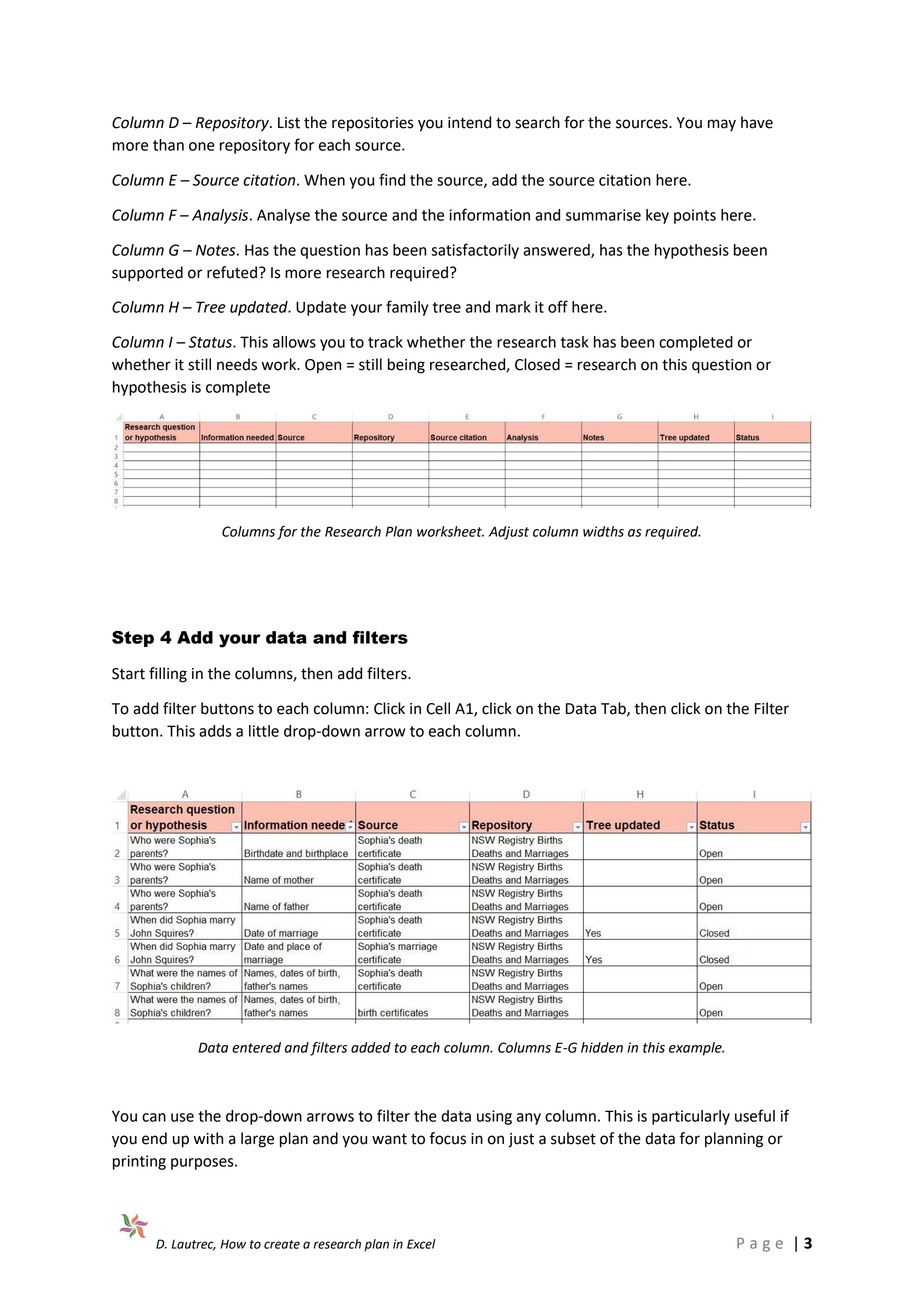 Image resolution: width=924 pixels, height=1308 pixels. What do you see at coordinates (264, 731) in the image?
I see `little` at bounding box center [264, 731].
